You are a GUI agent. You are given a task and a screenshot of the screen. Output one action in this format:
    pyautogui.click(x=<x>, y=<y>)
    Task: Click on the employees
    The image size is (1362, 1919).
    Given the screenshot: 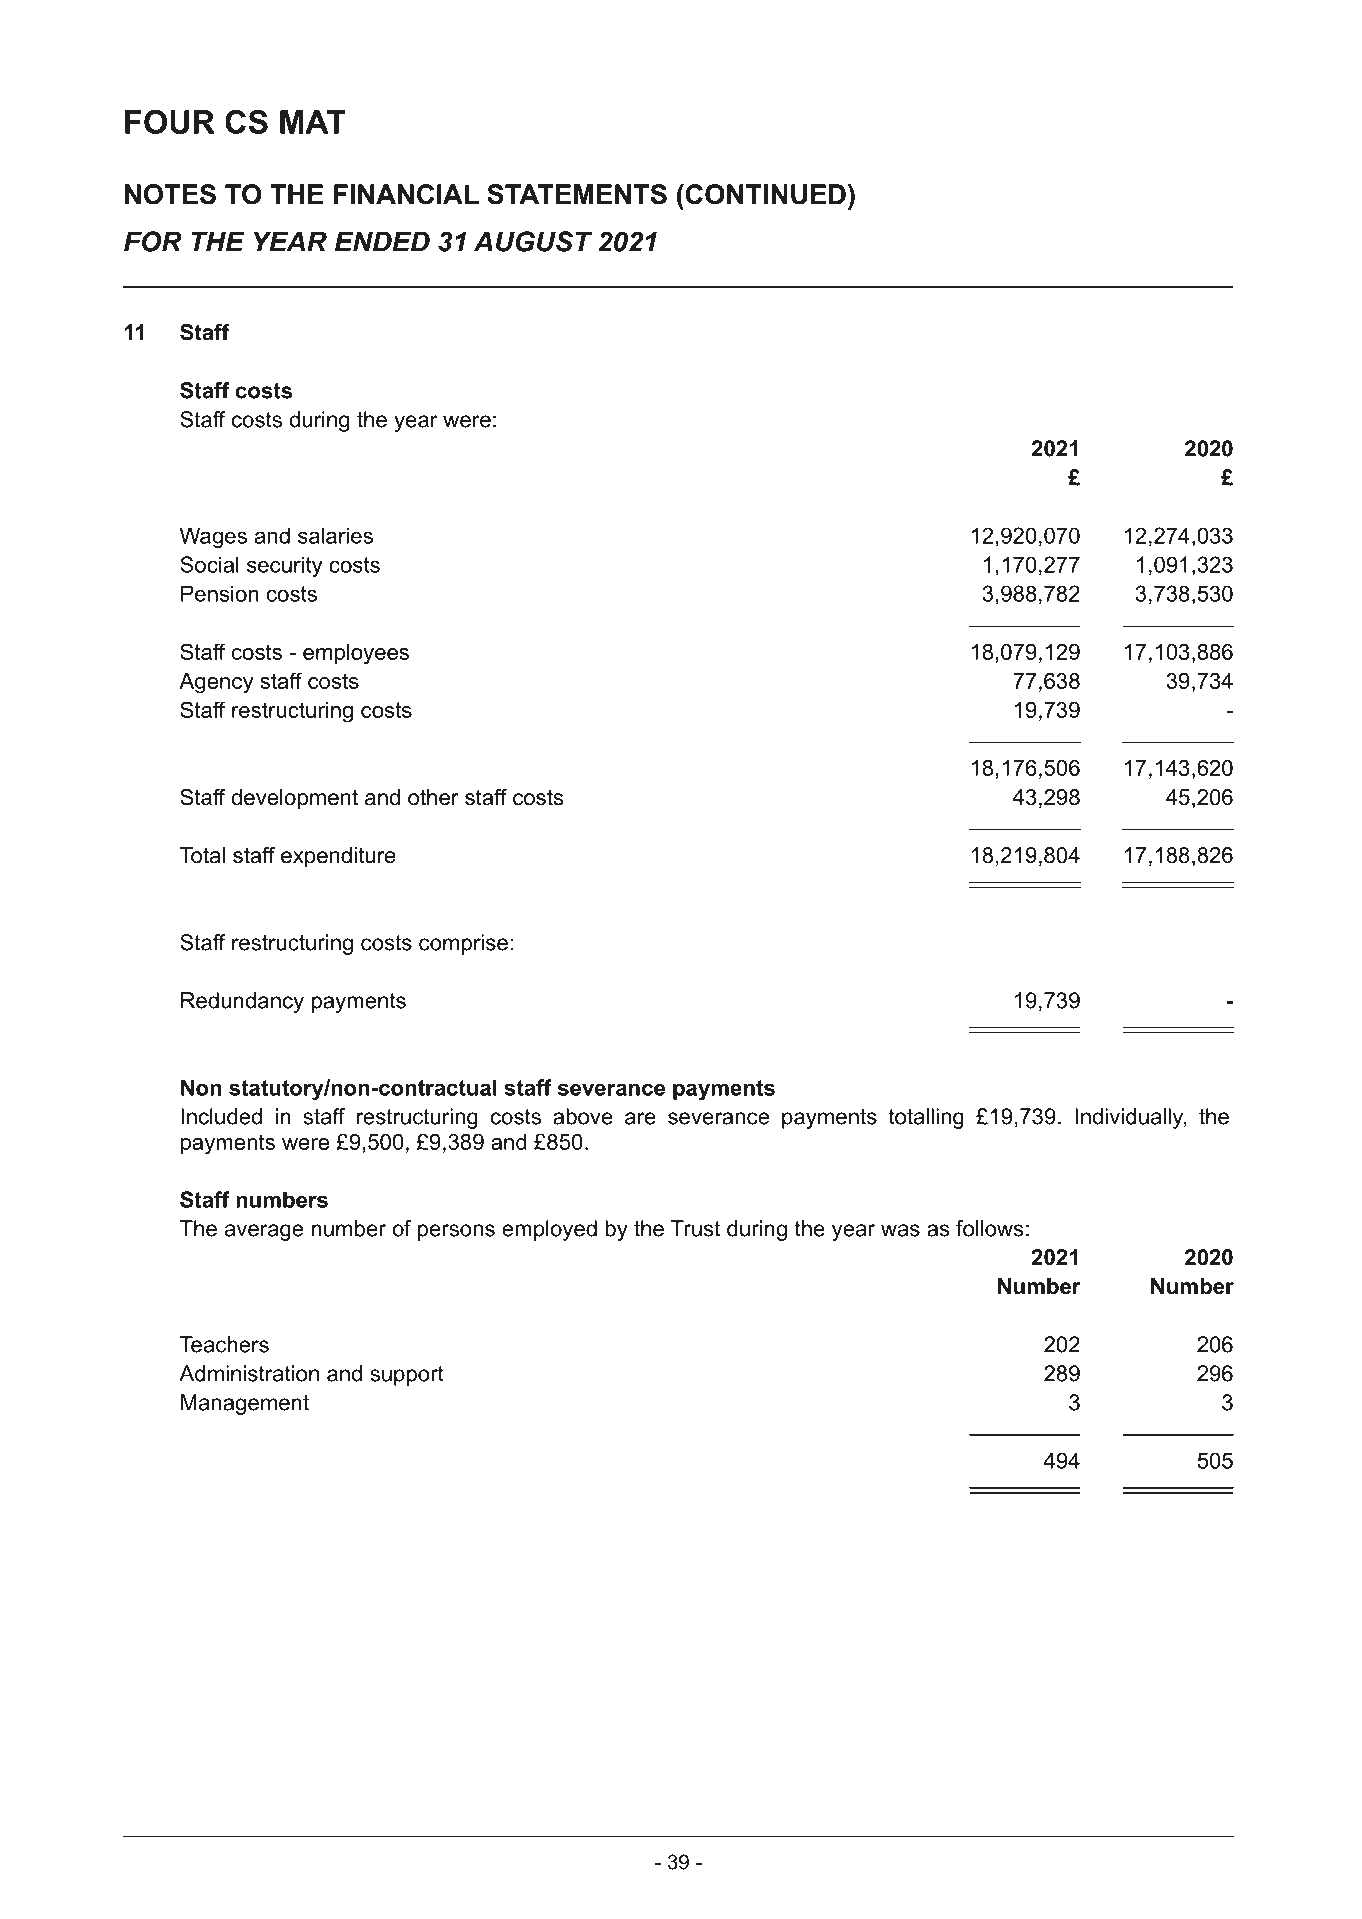 What is the action you would take?
    pyautogui.click(x=356, y=654)
